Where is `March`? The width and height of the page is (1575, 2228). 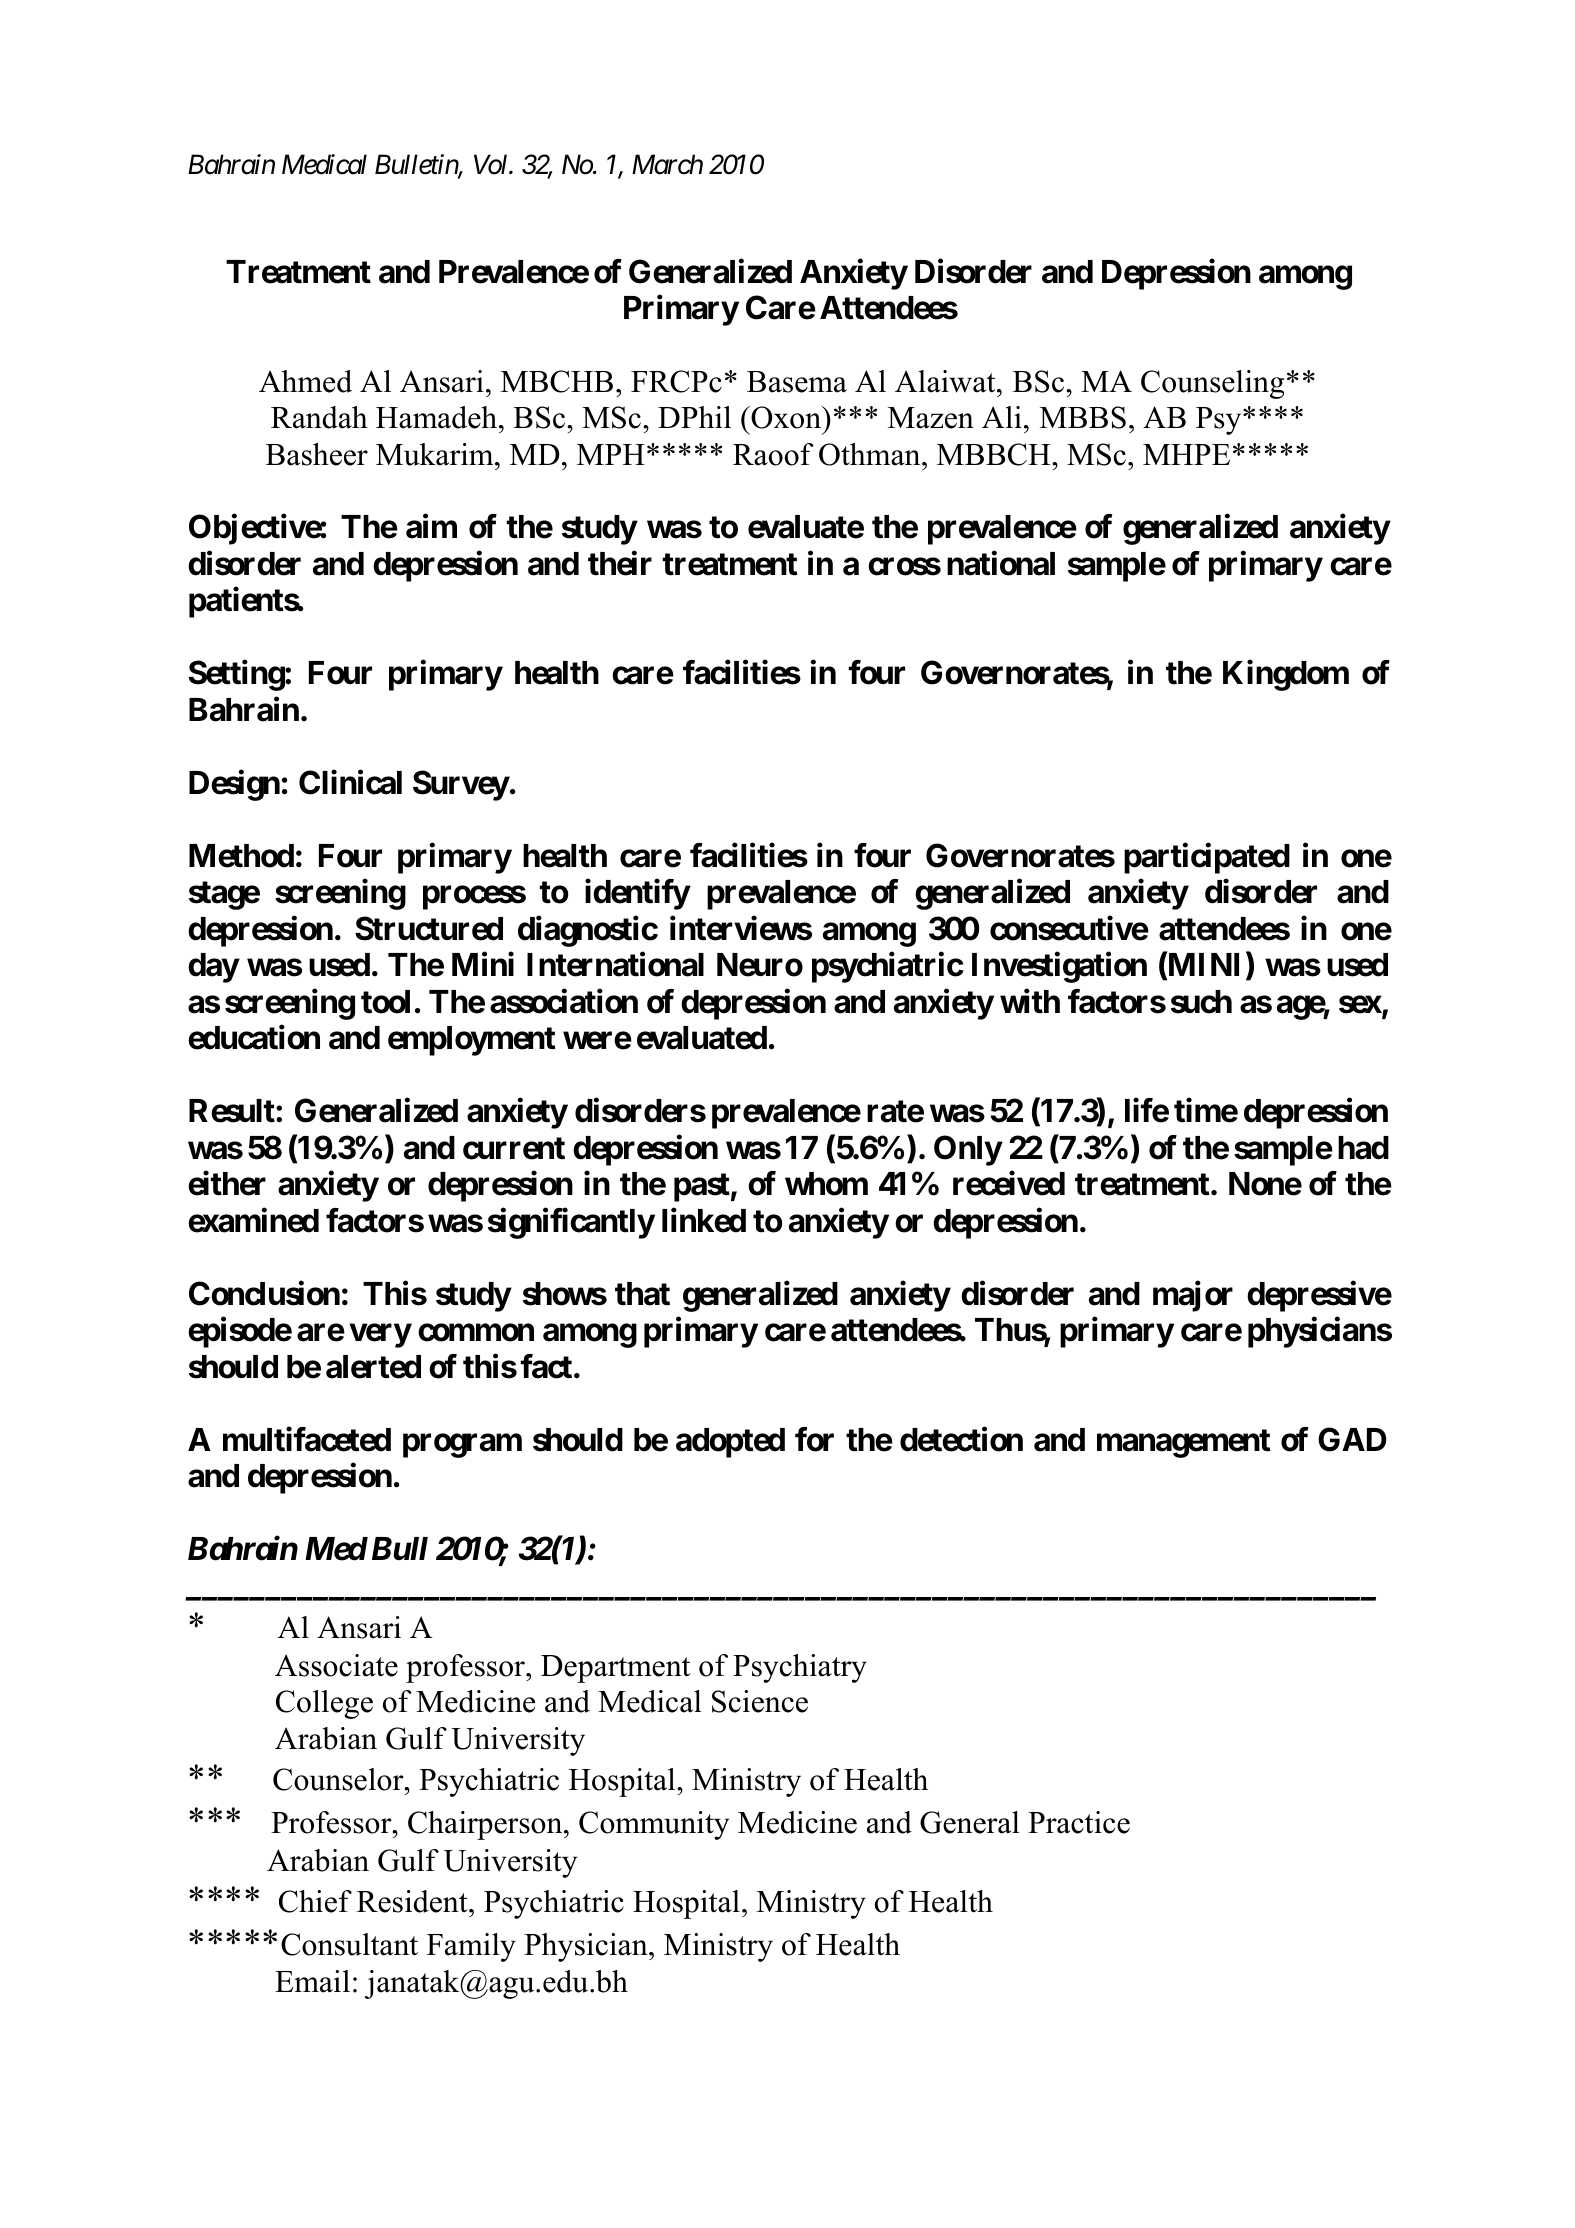
March is located at coordinates (667, 164).
